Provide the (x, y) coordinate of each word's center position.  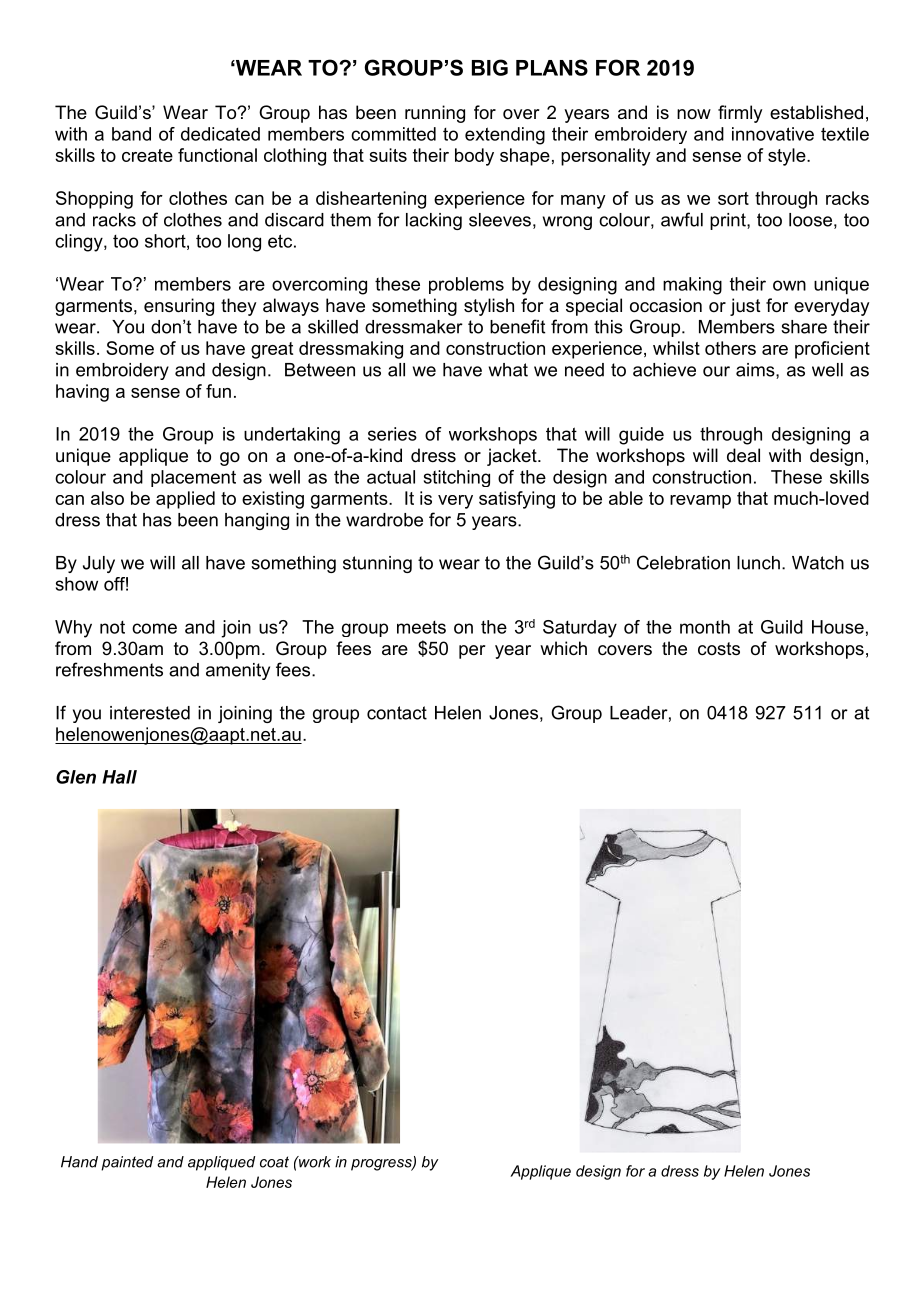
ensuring (179, 307)
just (745, 307)
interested (150, 713)
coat (274, 1162)
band (131, 134)
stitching (457, 478)
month (705, 627)
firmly (740, 114)
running (435, 114)
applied (185, 500)
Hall (119, 777)
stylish (489, 307)
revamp (700, 502)
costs (719, 648)
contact (397, 713)
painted (127, 1163)
